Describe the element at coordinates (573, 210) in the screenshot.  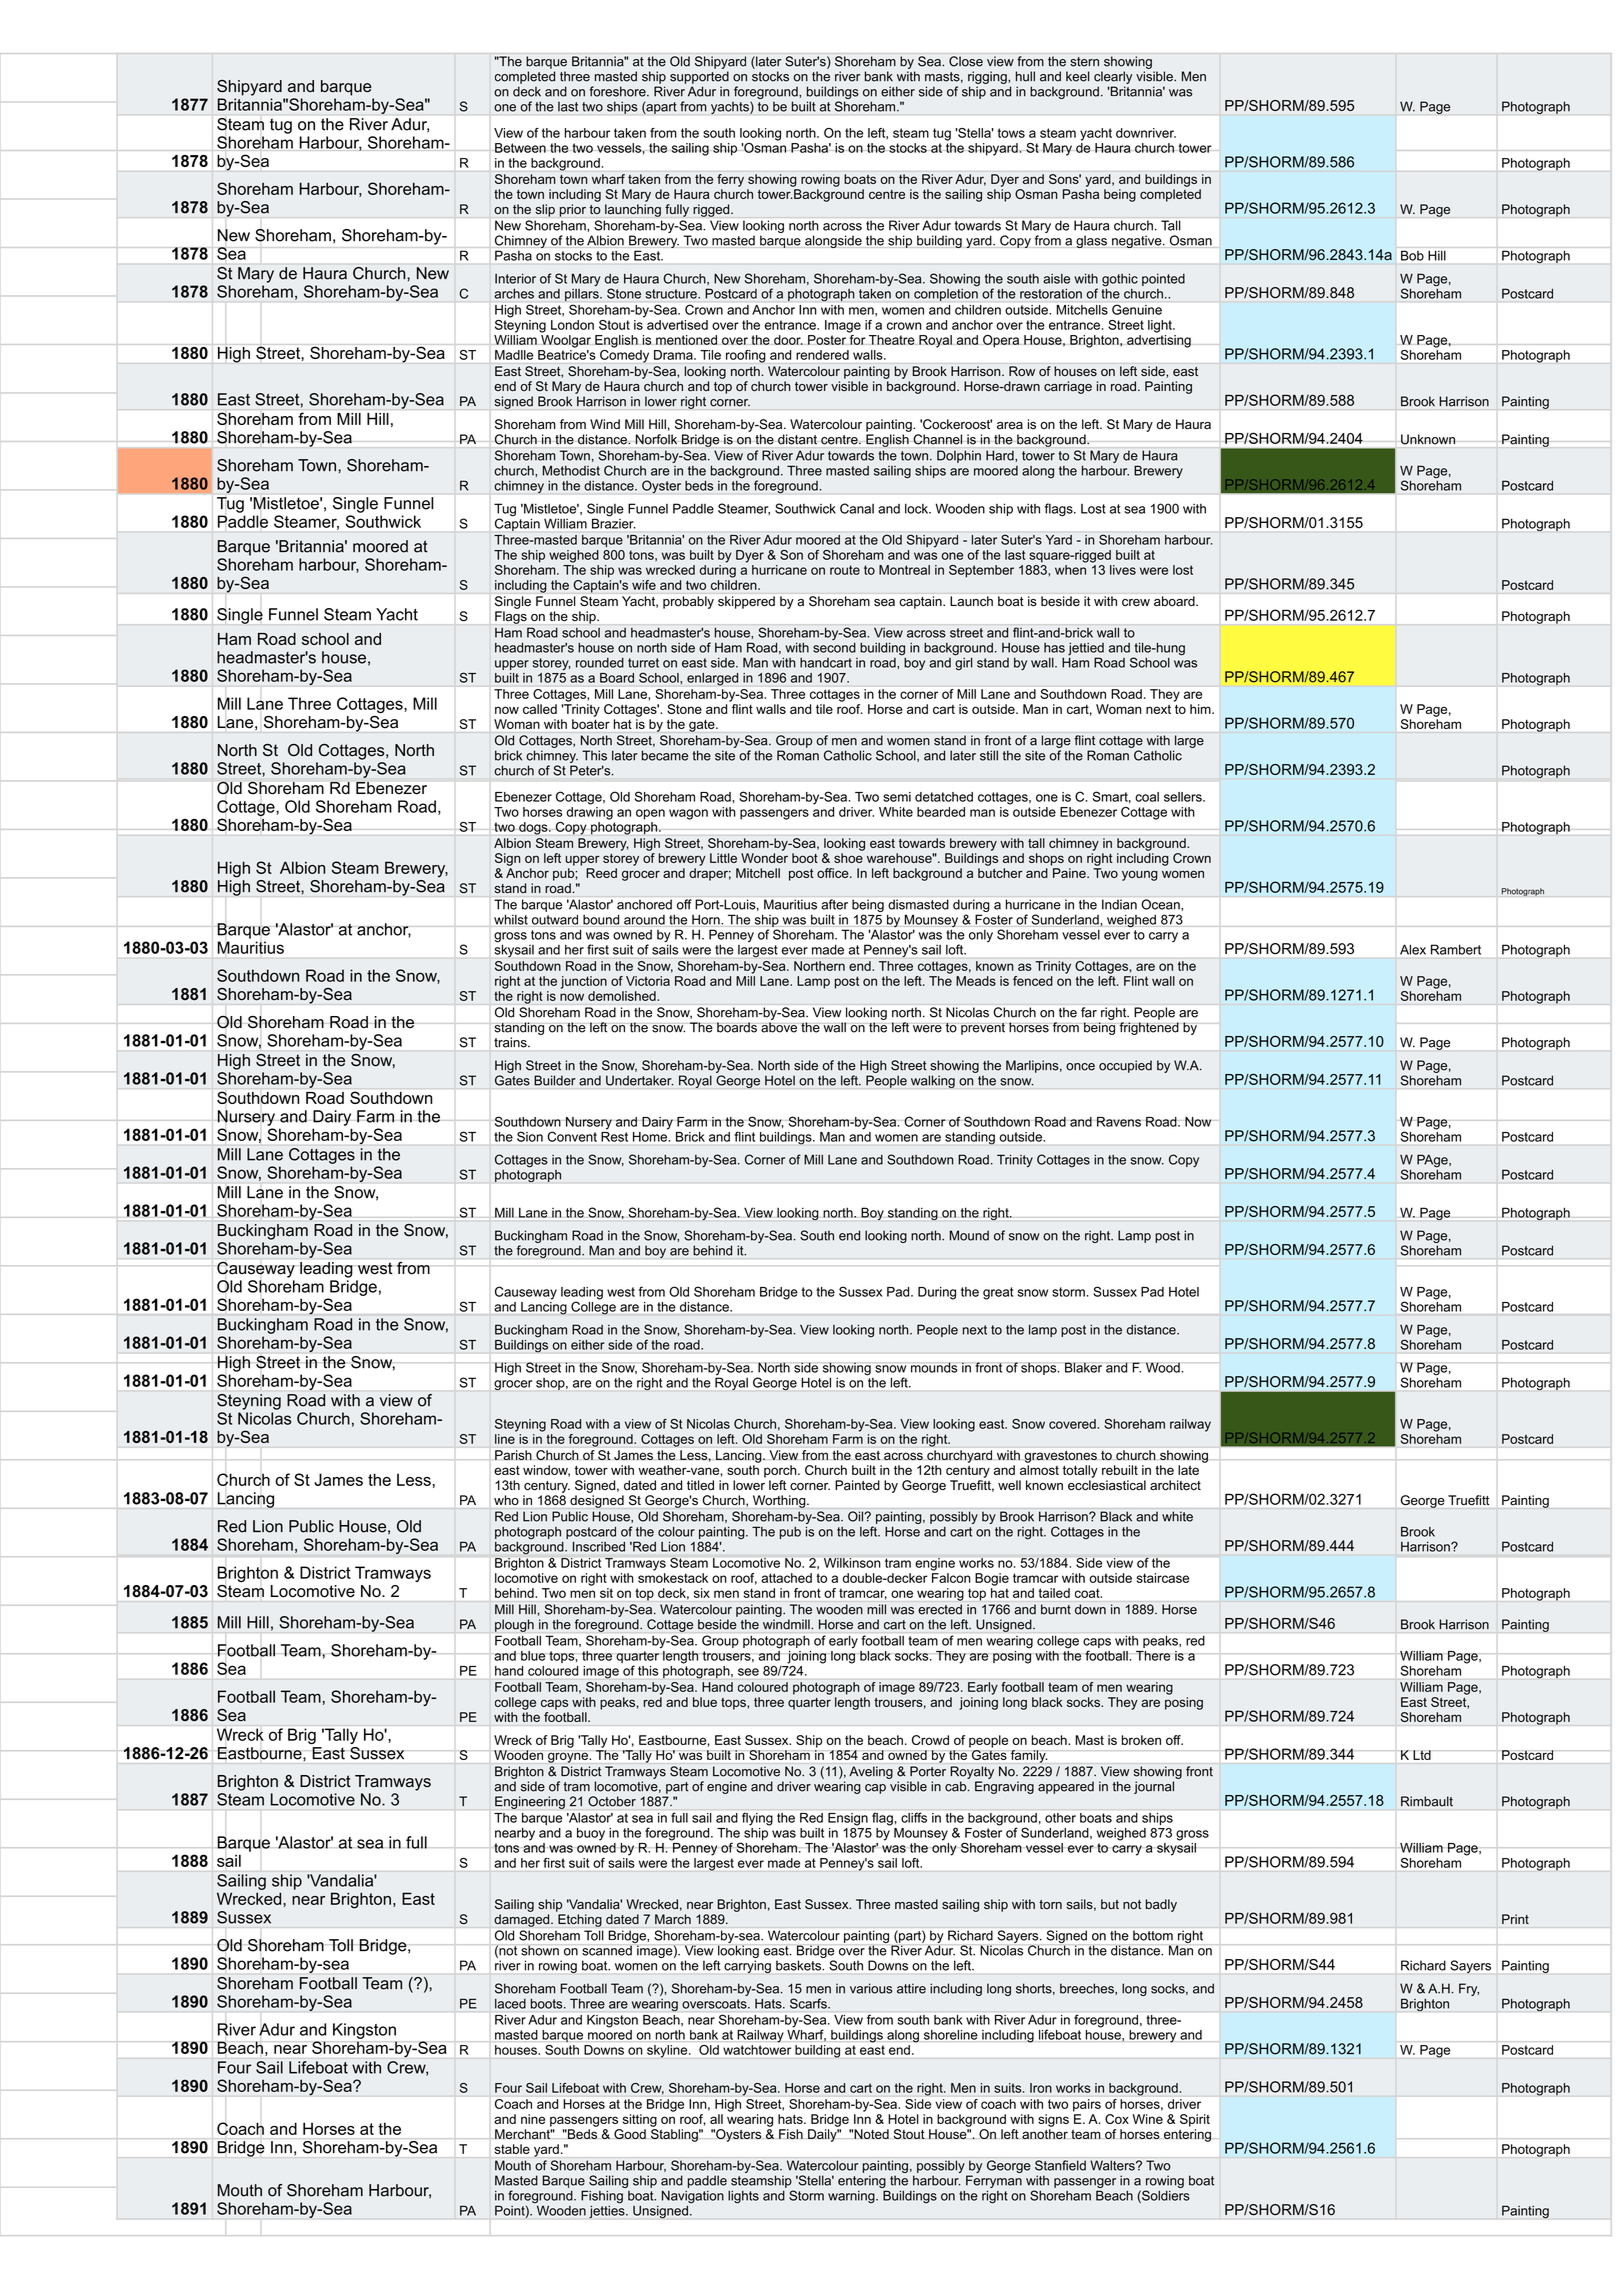
I see `prior` at that location.
